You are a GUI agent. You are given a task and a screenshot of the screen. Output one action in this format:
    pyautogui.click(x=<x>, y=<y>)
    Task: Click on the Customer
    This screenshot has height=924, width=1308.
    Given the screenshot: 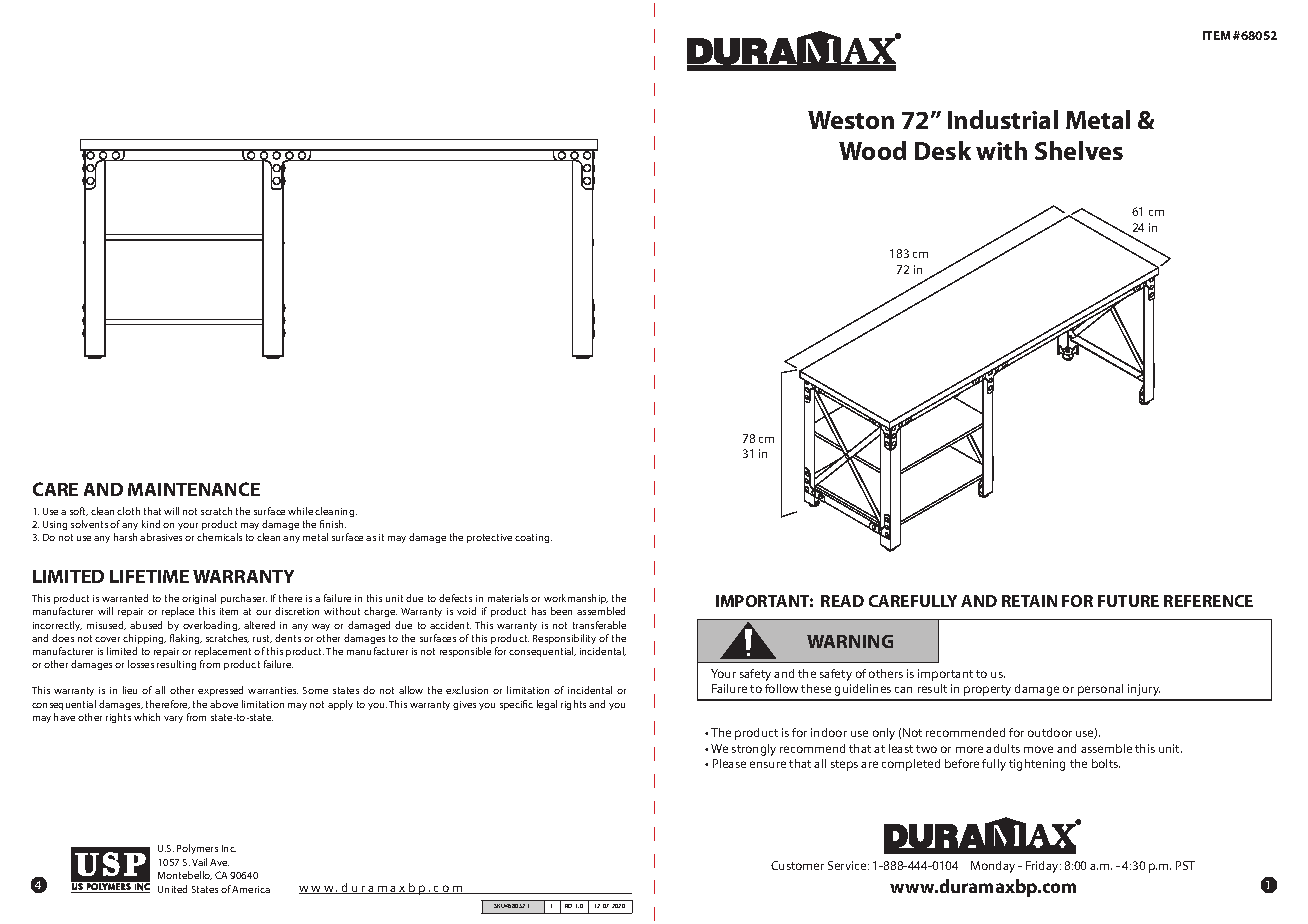 What is the action you would take?
    pyautogui.click(x=797, y=865)
